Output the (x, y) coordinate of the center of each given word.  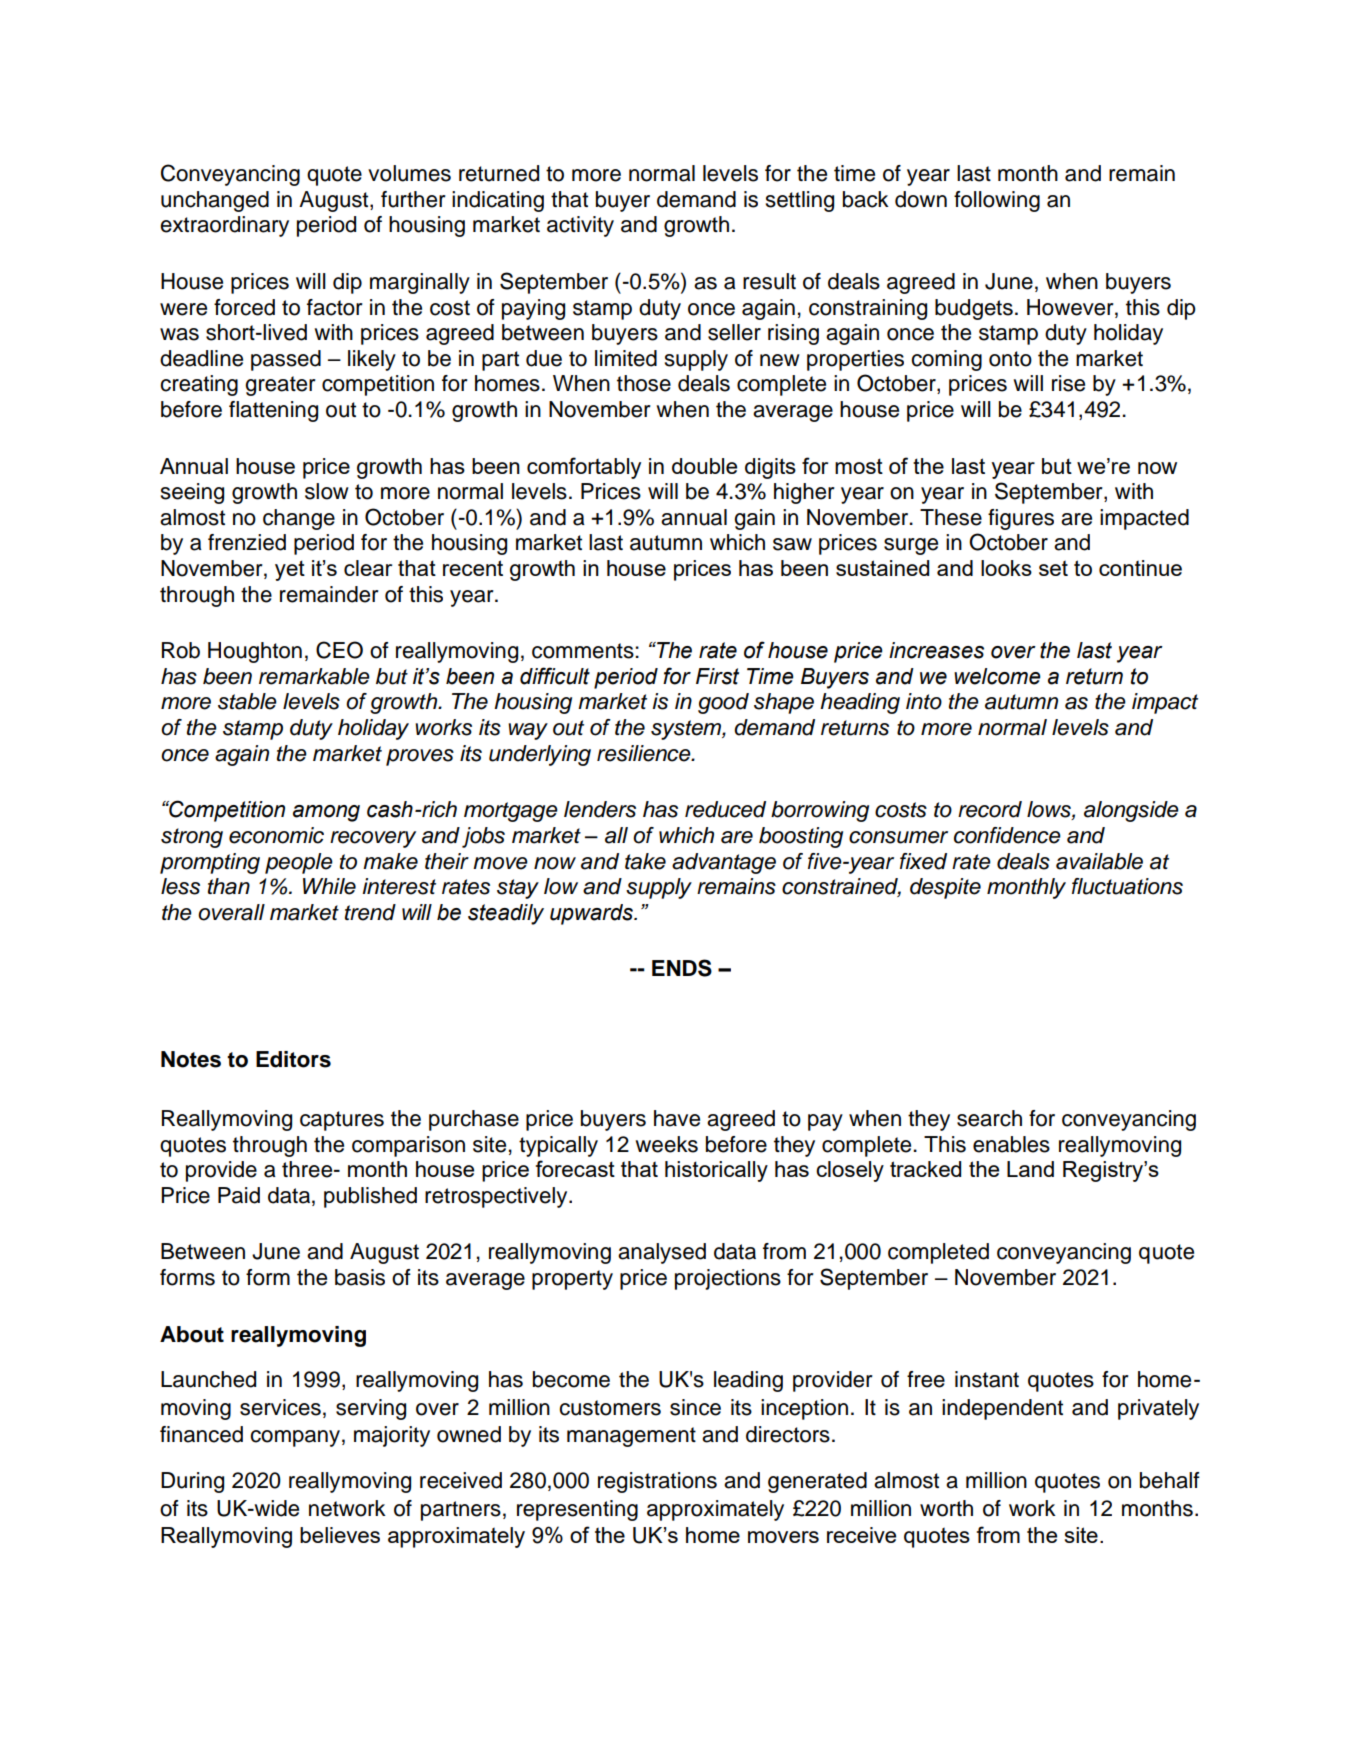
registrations (657, 1482)
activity (580, 226)
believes (340, 1535)
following (997, 201)
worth (946, 1508)
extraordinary (224, 226)
